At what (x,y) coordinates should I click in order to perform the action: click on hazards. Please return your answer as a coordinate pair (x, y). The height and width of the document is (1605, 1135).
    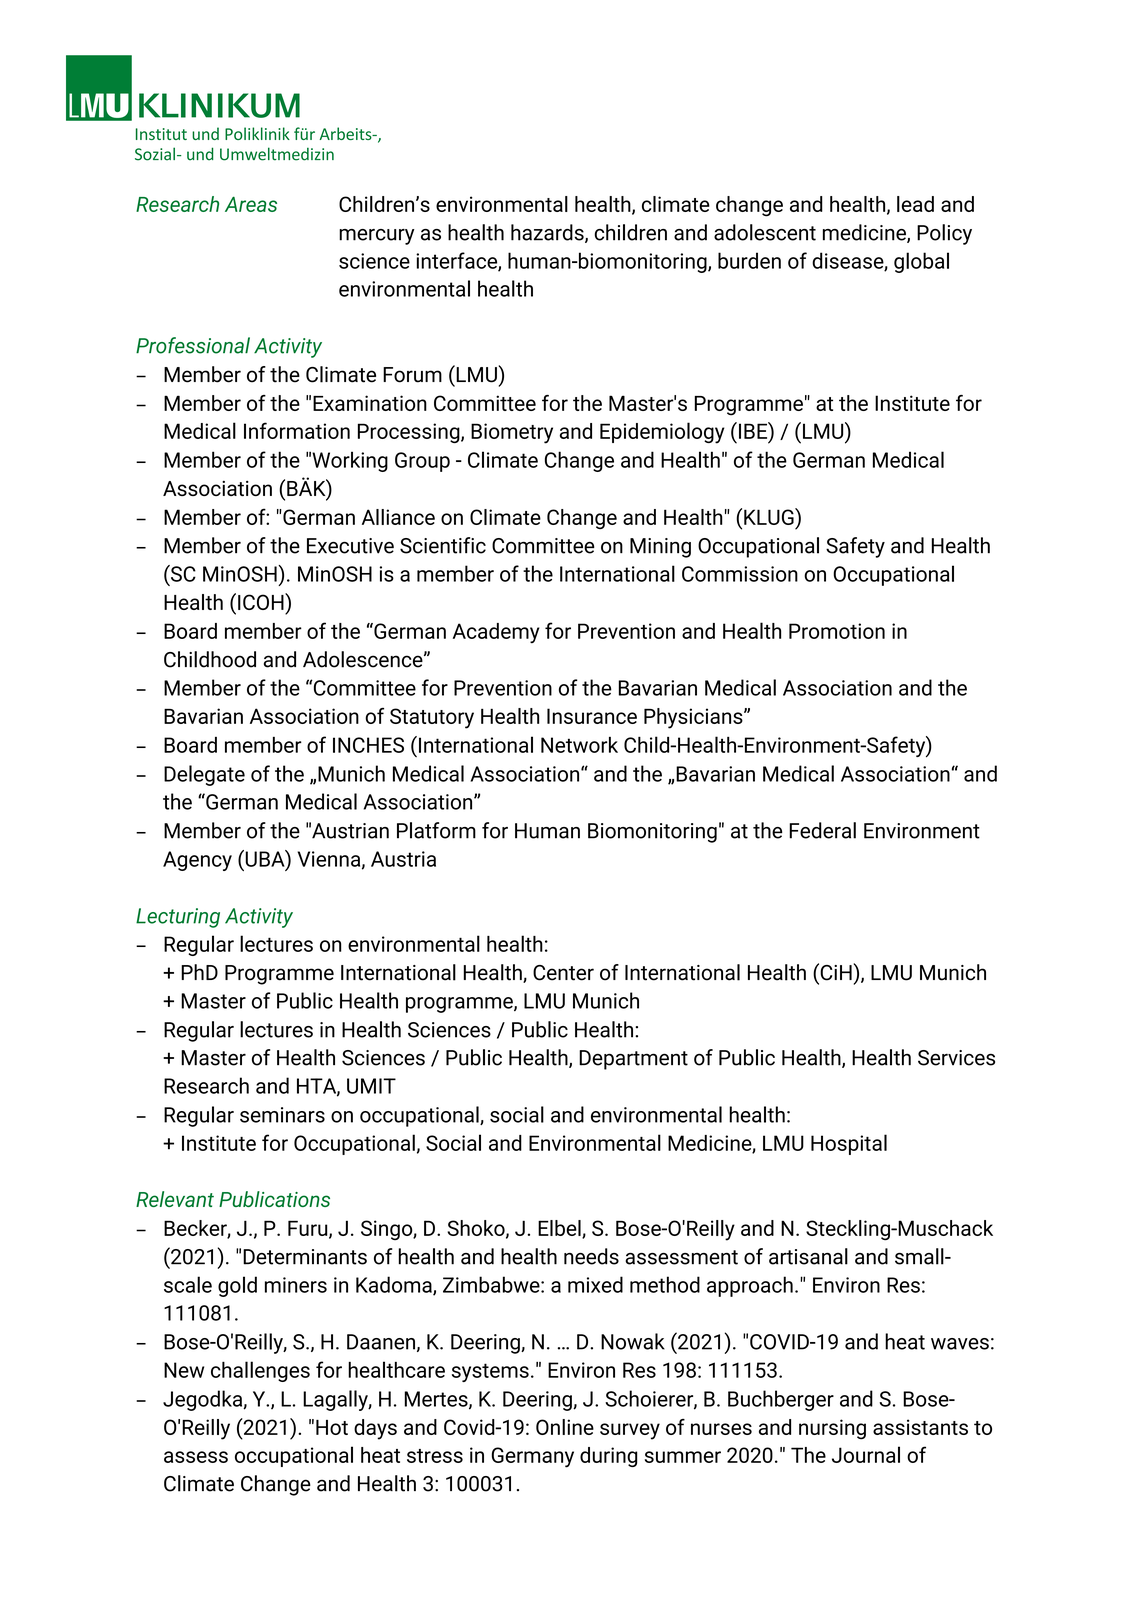
    Looking at the image, I should click on (548, 233).
